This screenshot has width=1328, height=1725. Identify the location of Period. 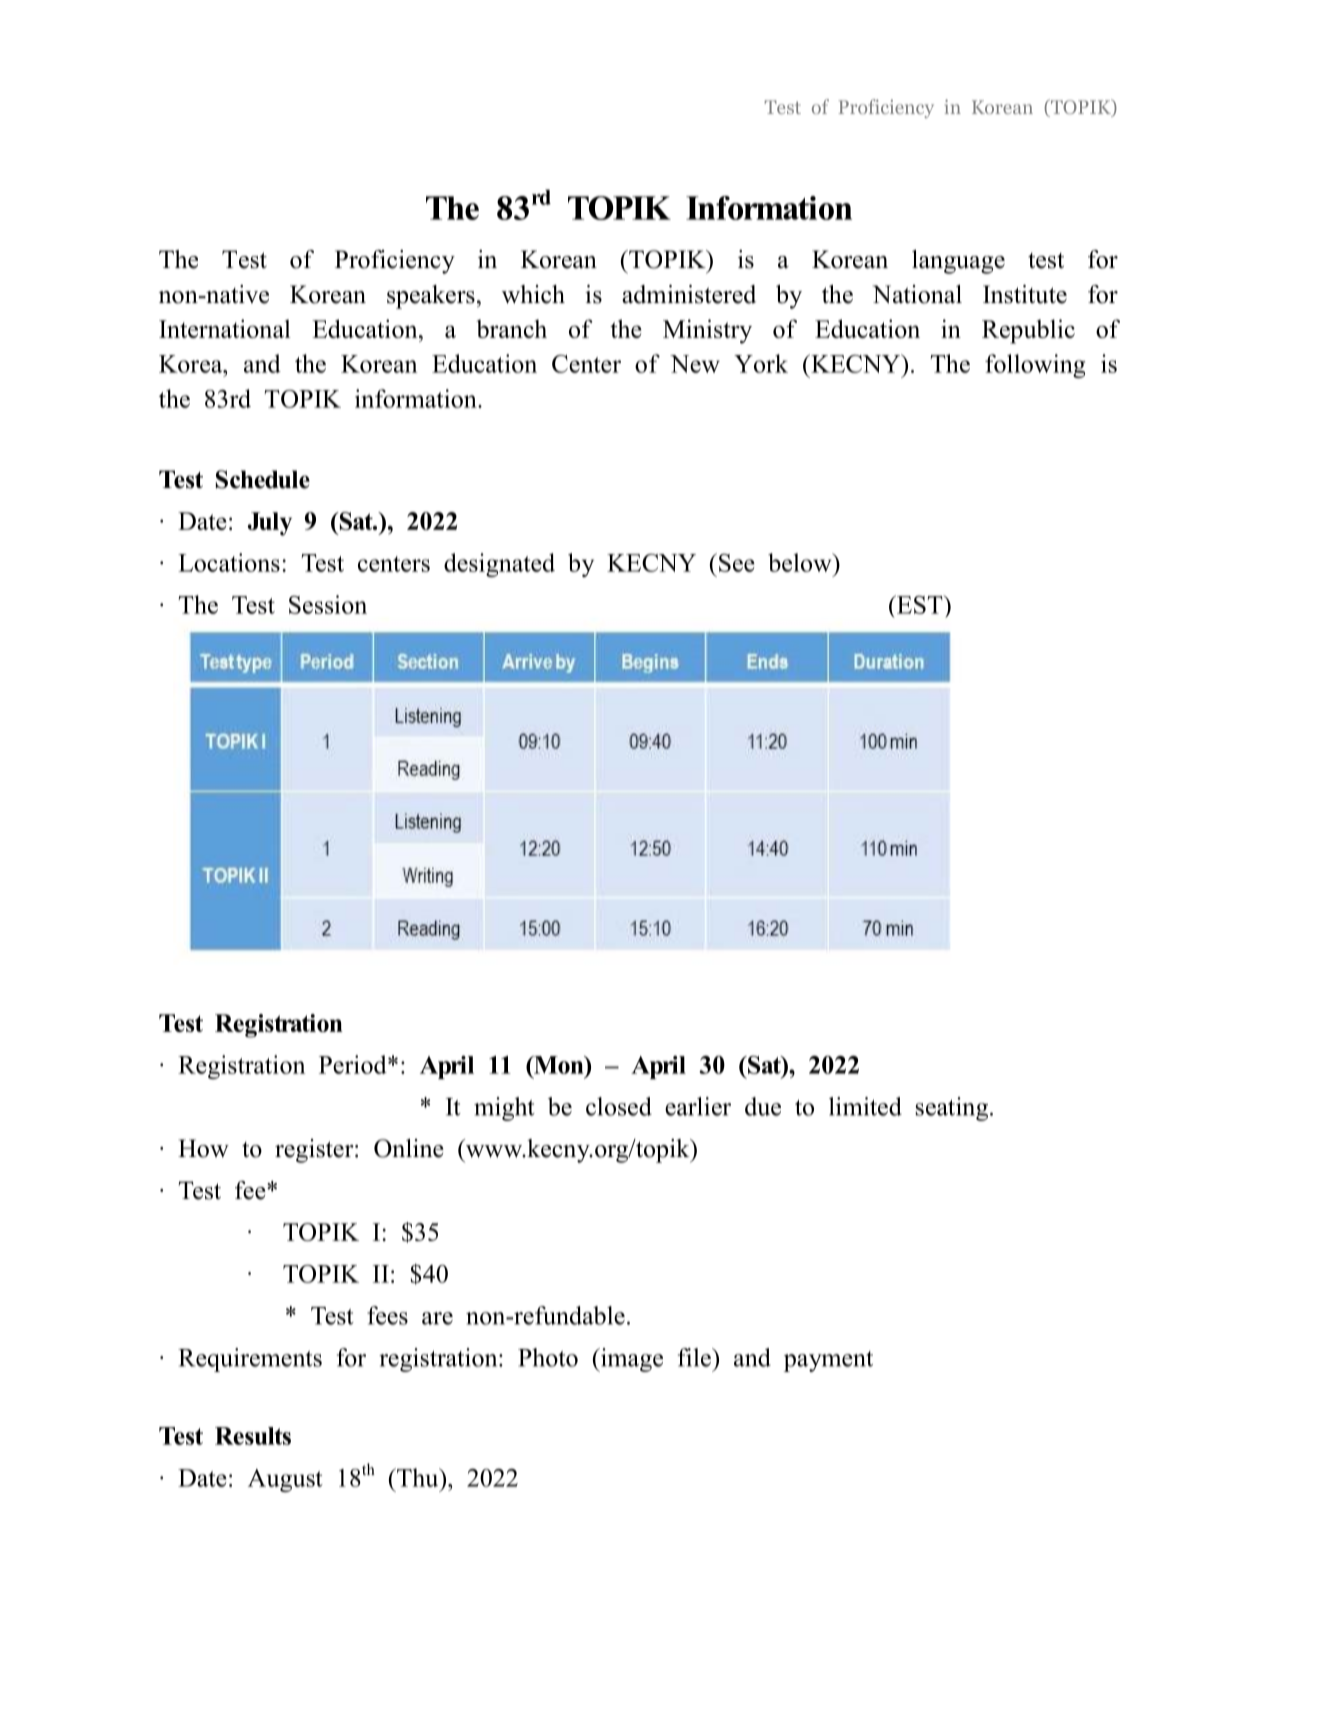
(354, 1064).
